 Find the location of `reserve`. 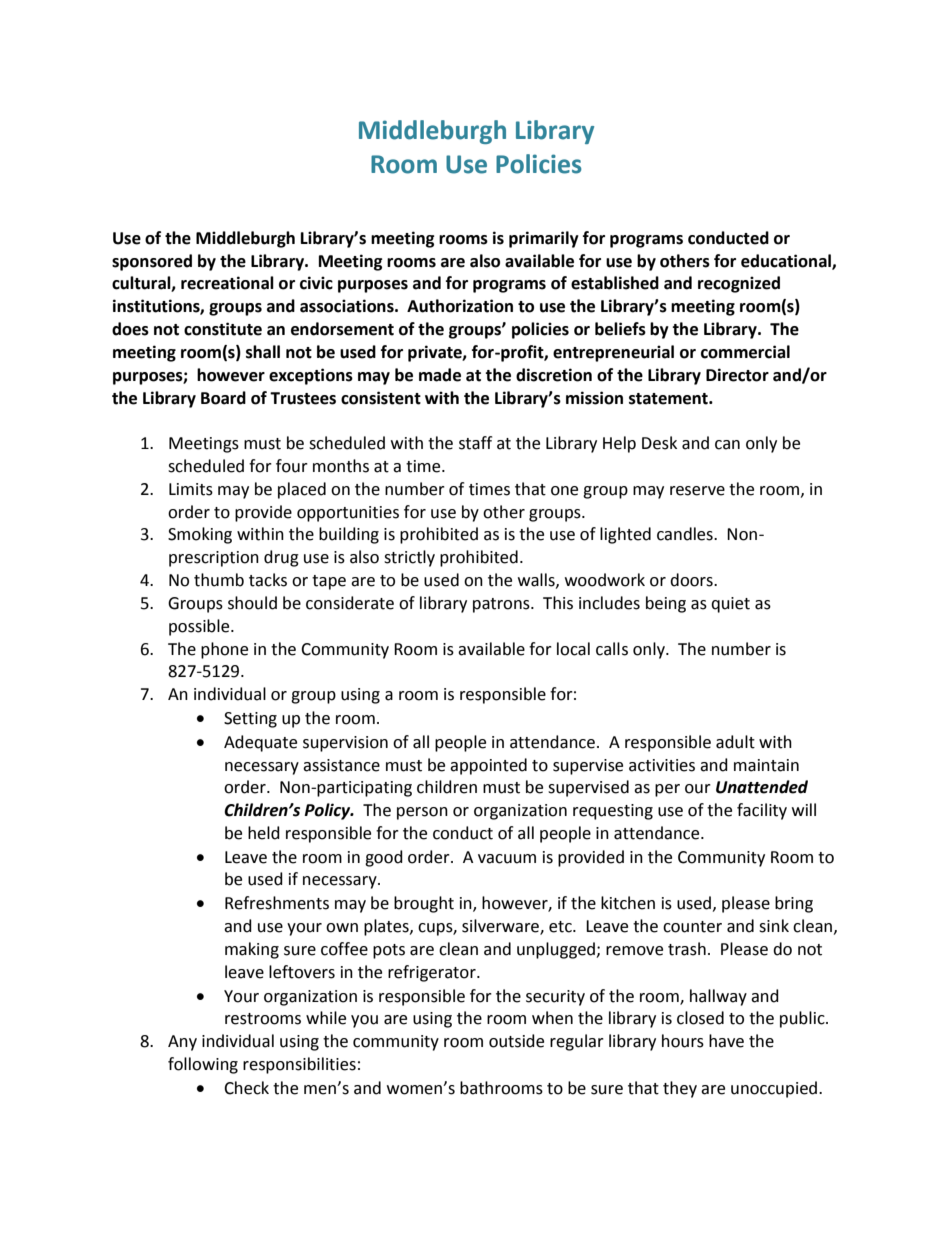

reserve is located at coordinates (697, 491).
